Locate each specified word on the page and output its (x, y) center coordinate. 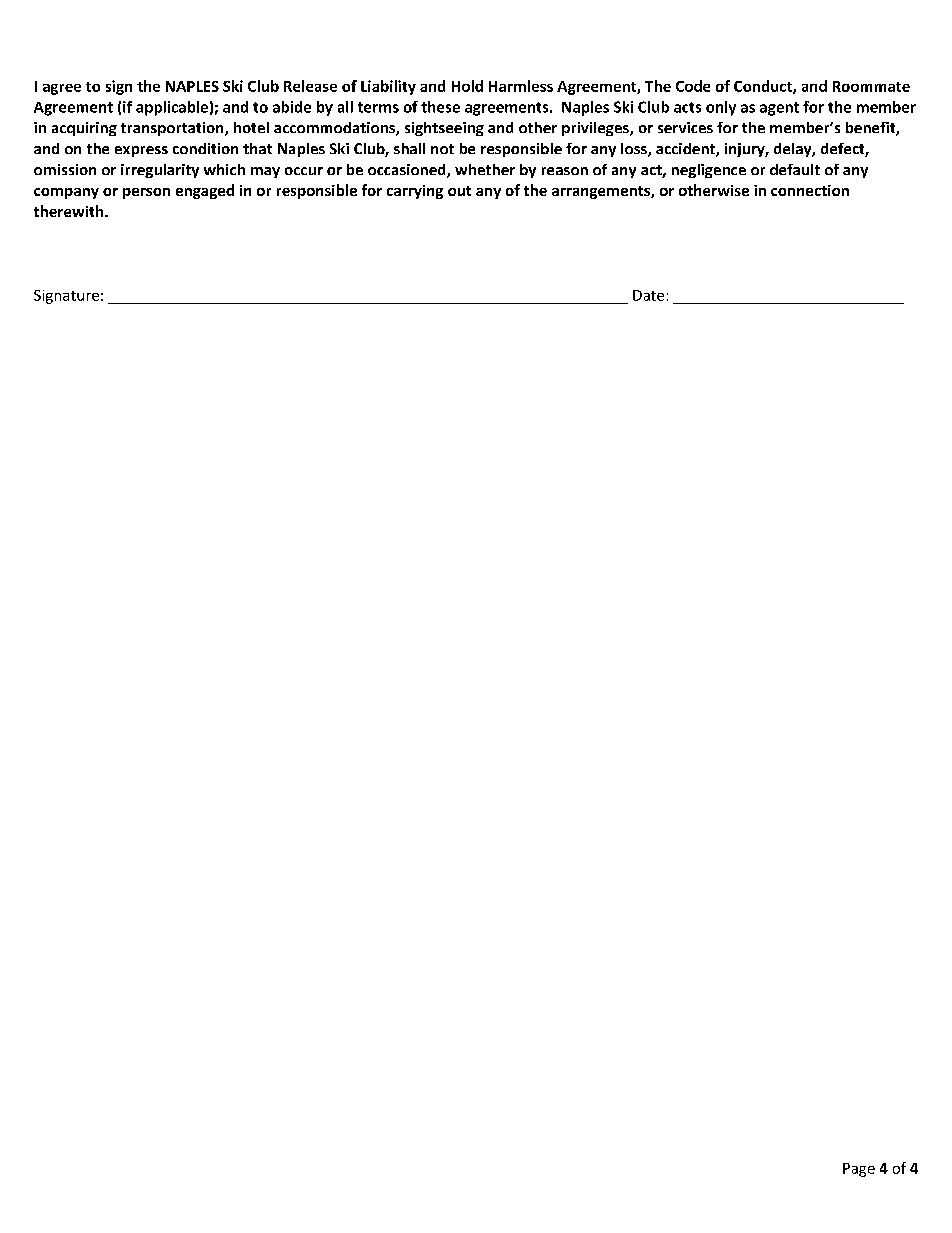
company (66, 193)
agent (779, 109)
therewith (70, 211)
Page (859, 1170)
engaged (205, 191)
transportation (173, 129)
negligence (709, 171)
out (459, 191)
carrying (415, 192)
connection (810, 190)
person (146, 193)
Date (648, 295)
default (795, 169)
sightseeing (444, 129)
